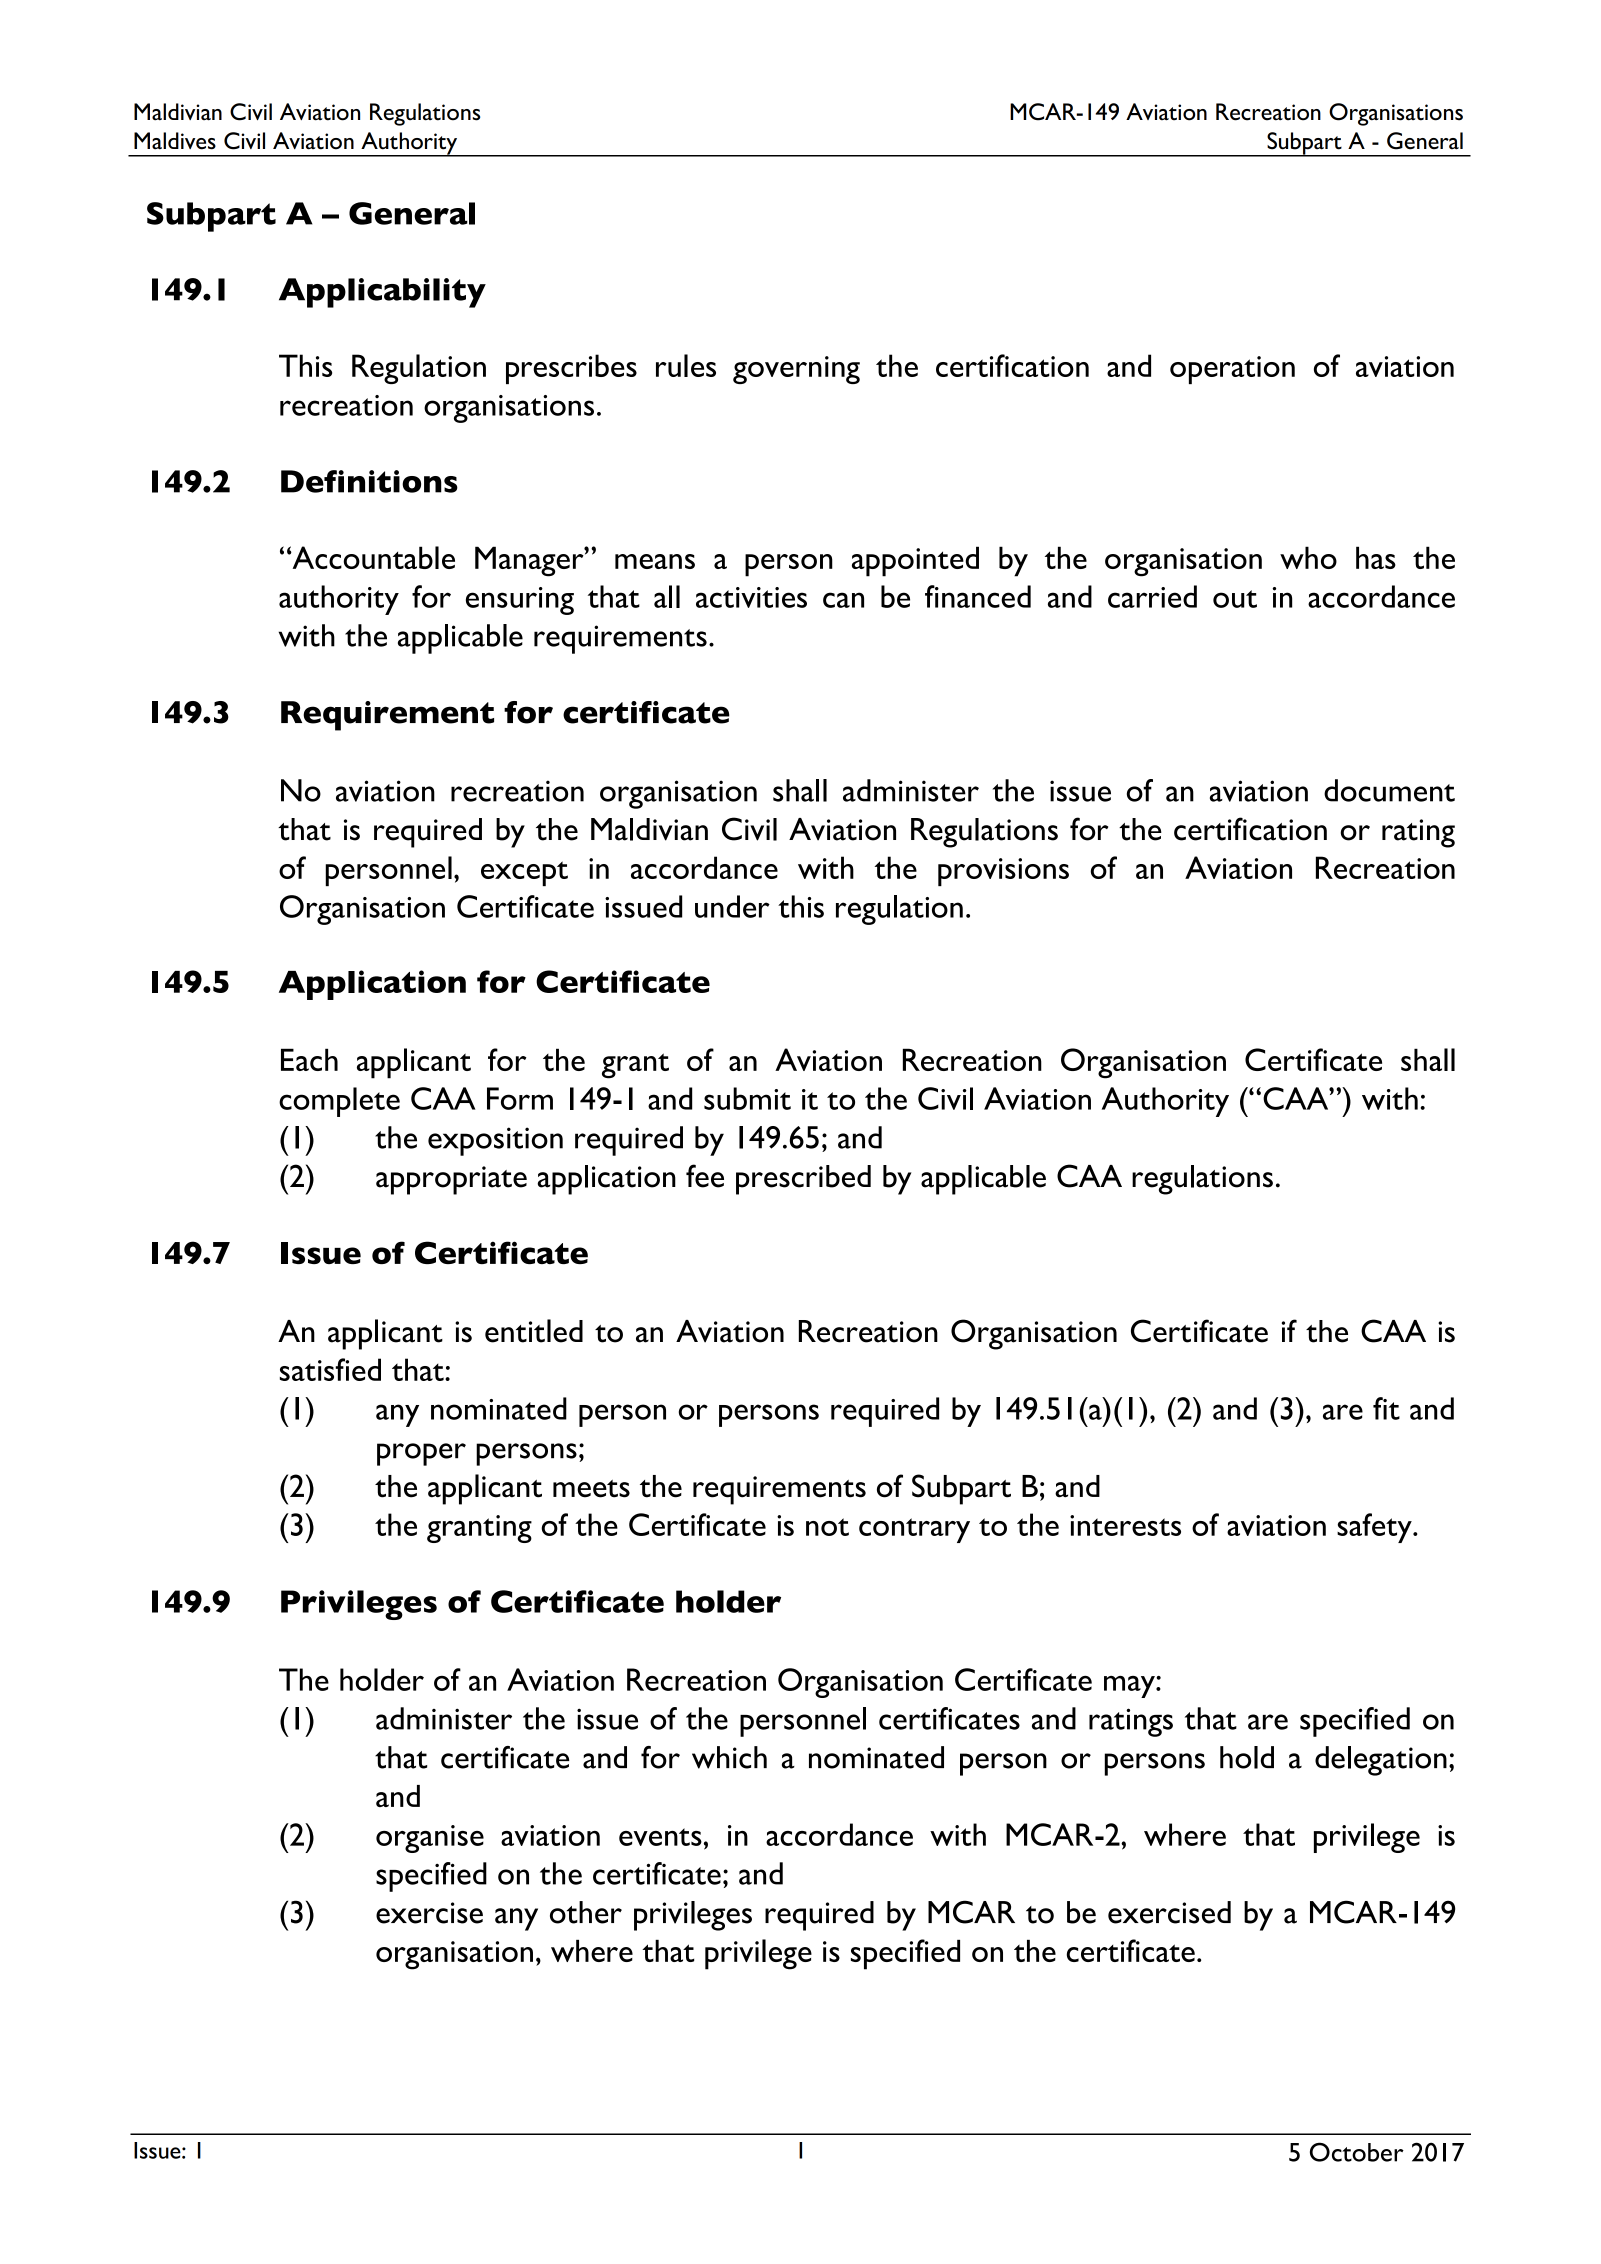  I want to click on other, so click(586, 1912).
